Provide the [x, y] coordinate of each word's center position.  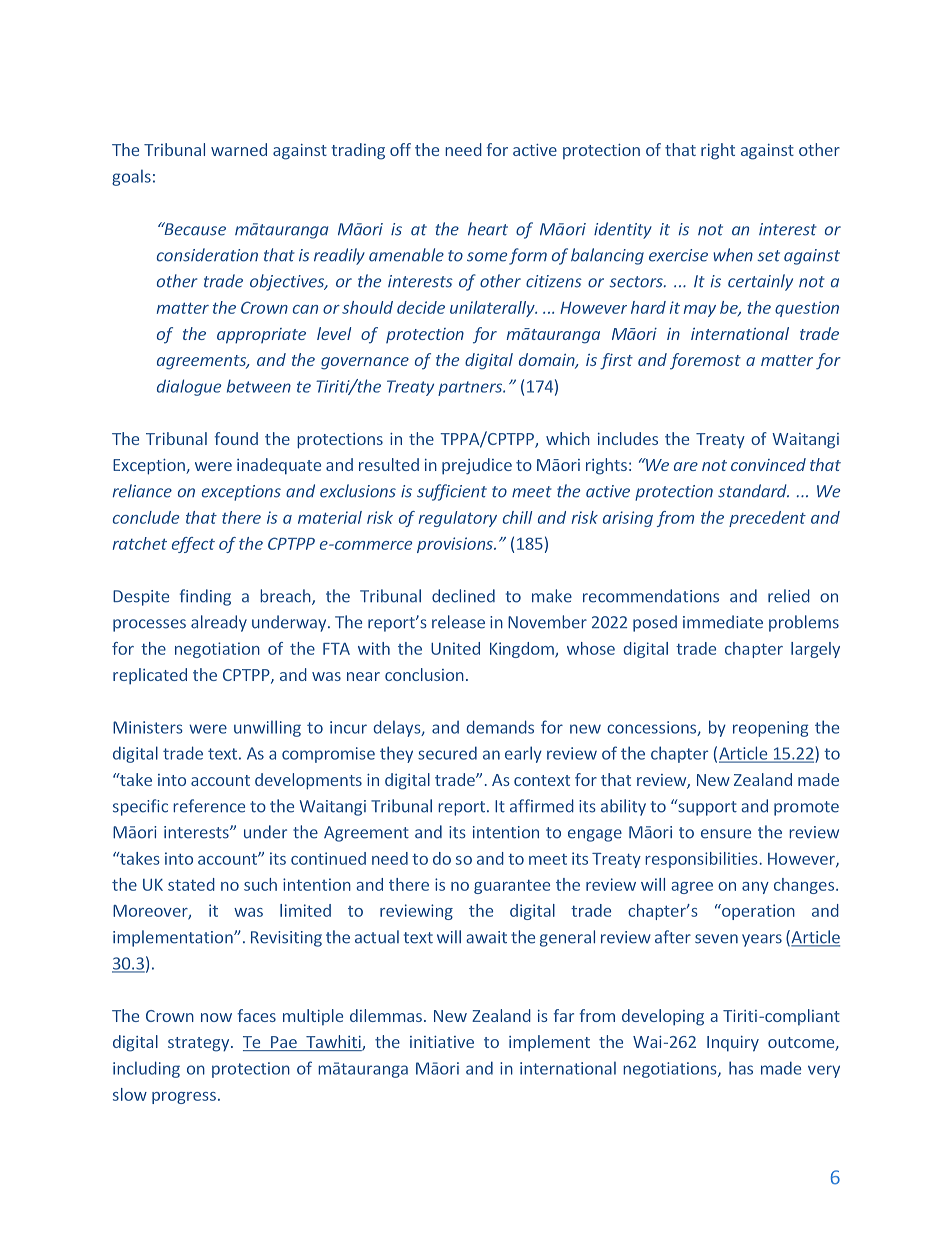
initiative [442, 1042]
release [458, 622]
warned [239, 149]
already [219, 623]
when [733, 255]
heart [488, 229]
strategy [200, 1044]
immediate [723, 622]
